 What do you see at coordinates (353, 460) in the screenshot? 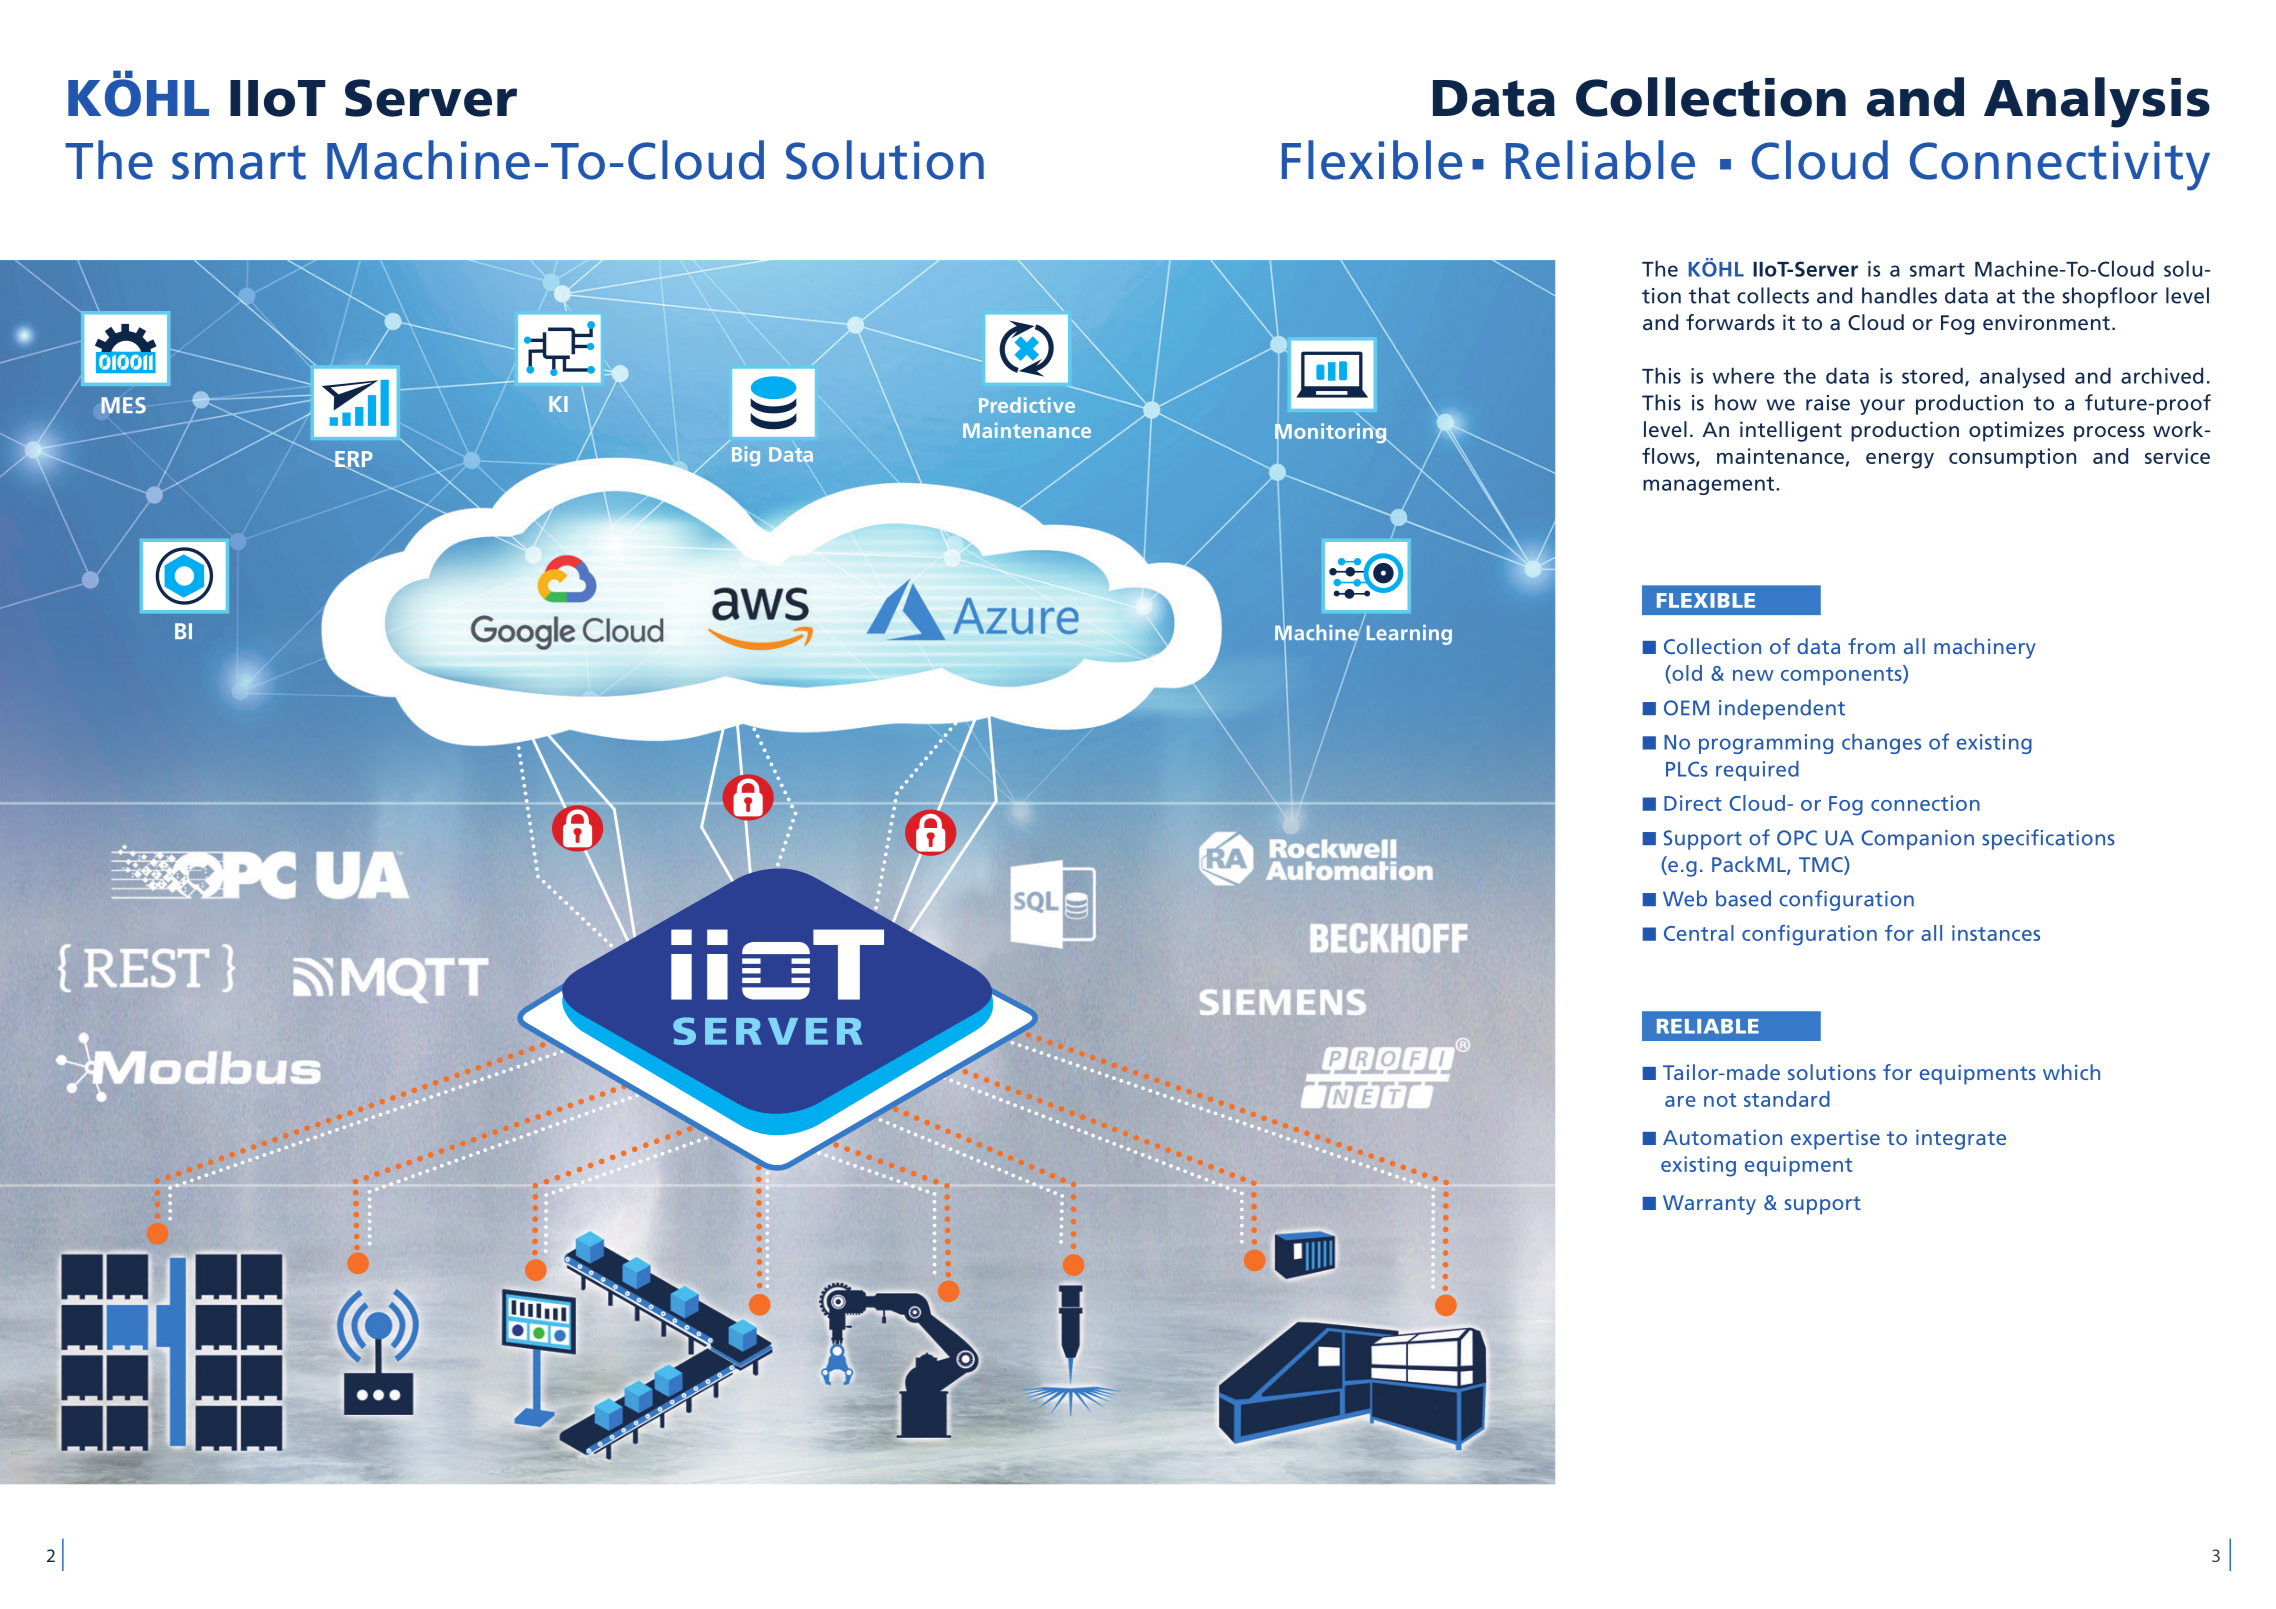
I see `ERP` at bounding box center [353, 460].
